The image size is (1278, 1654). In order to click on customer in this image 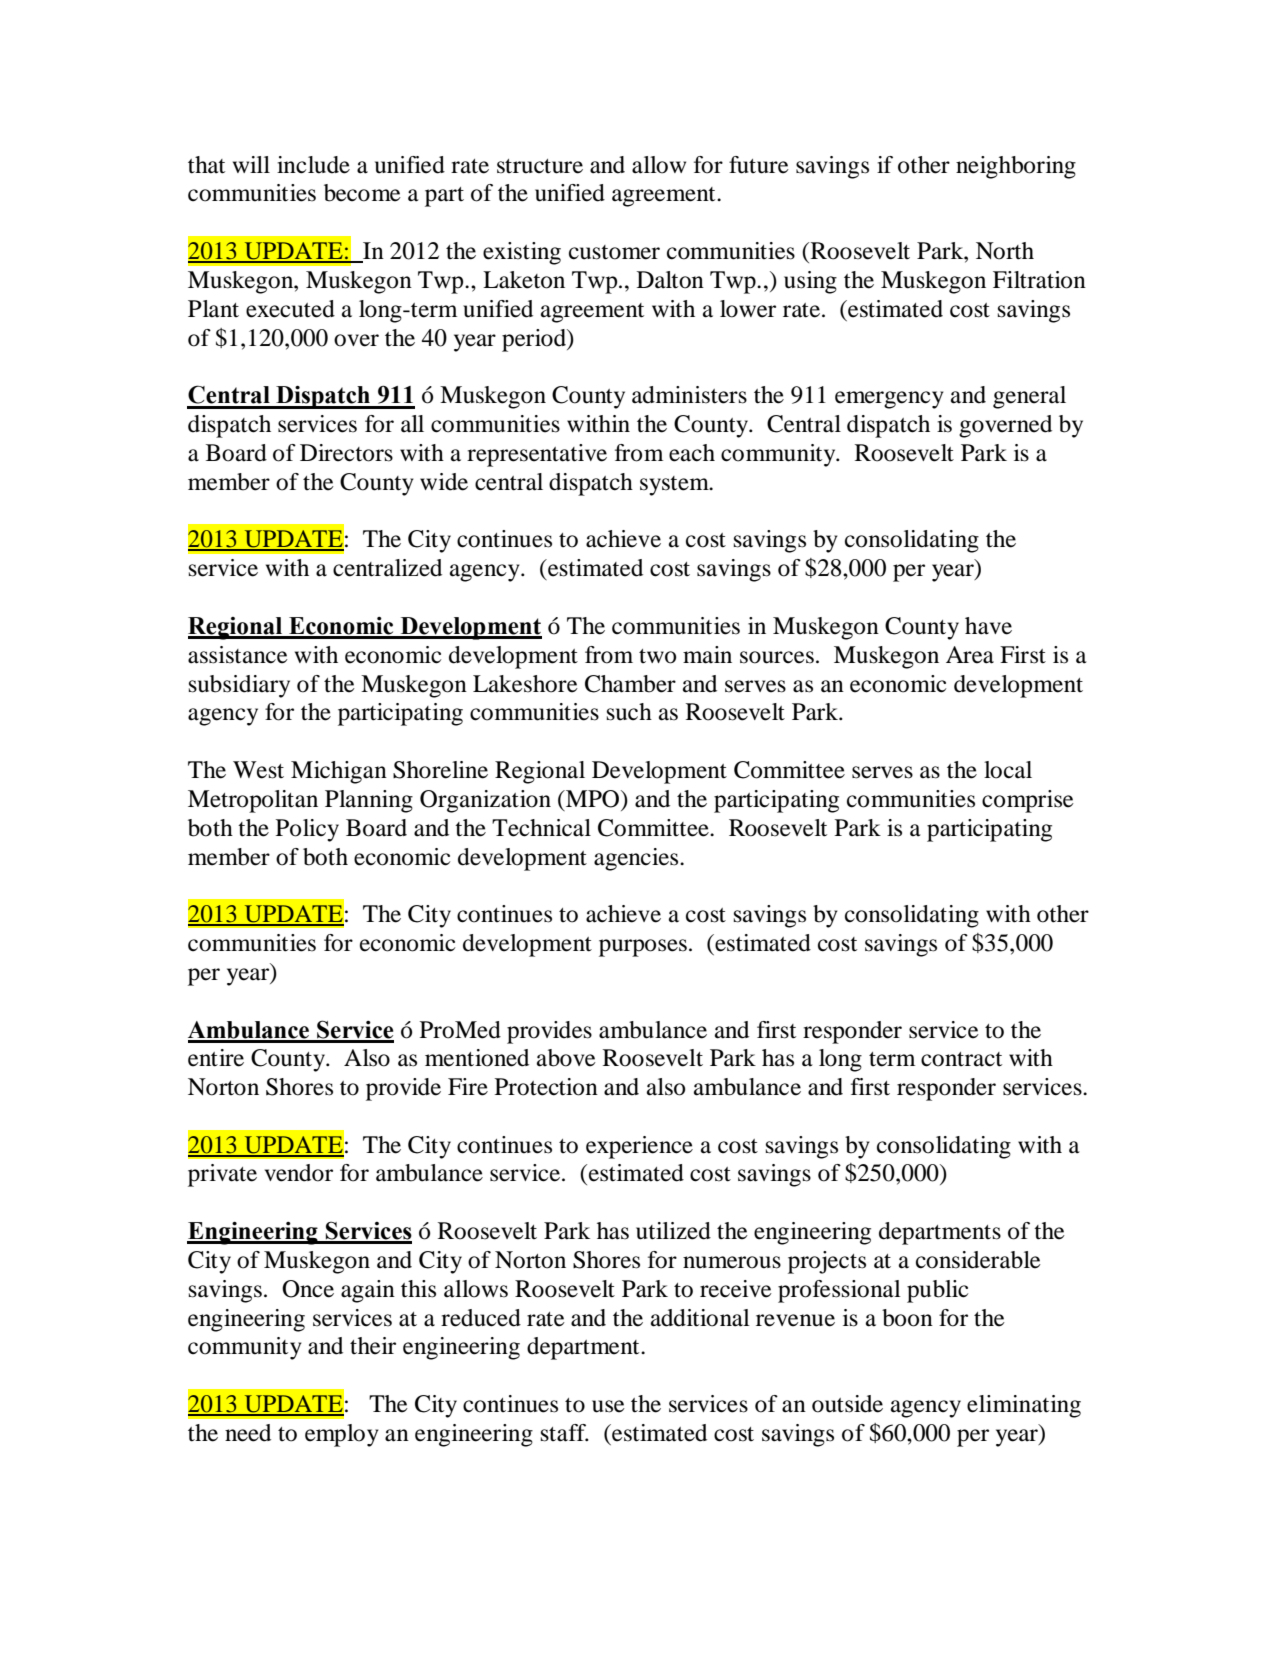, I will do `click(614, 252)`.
